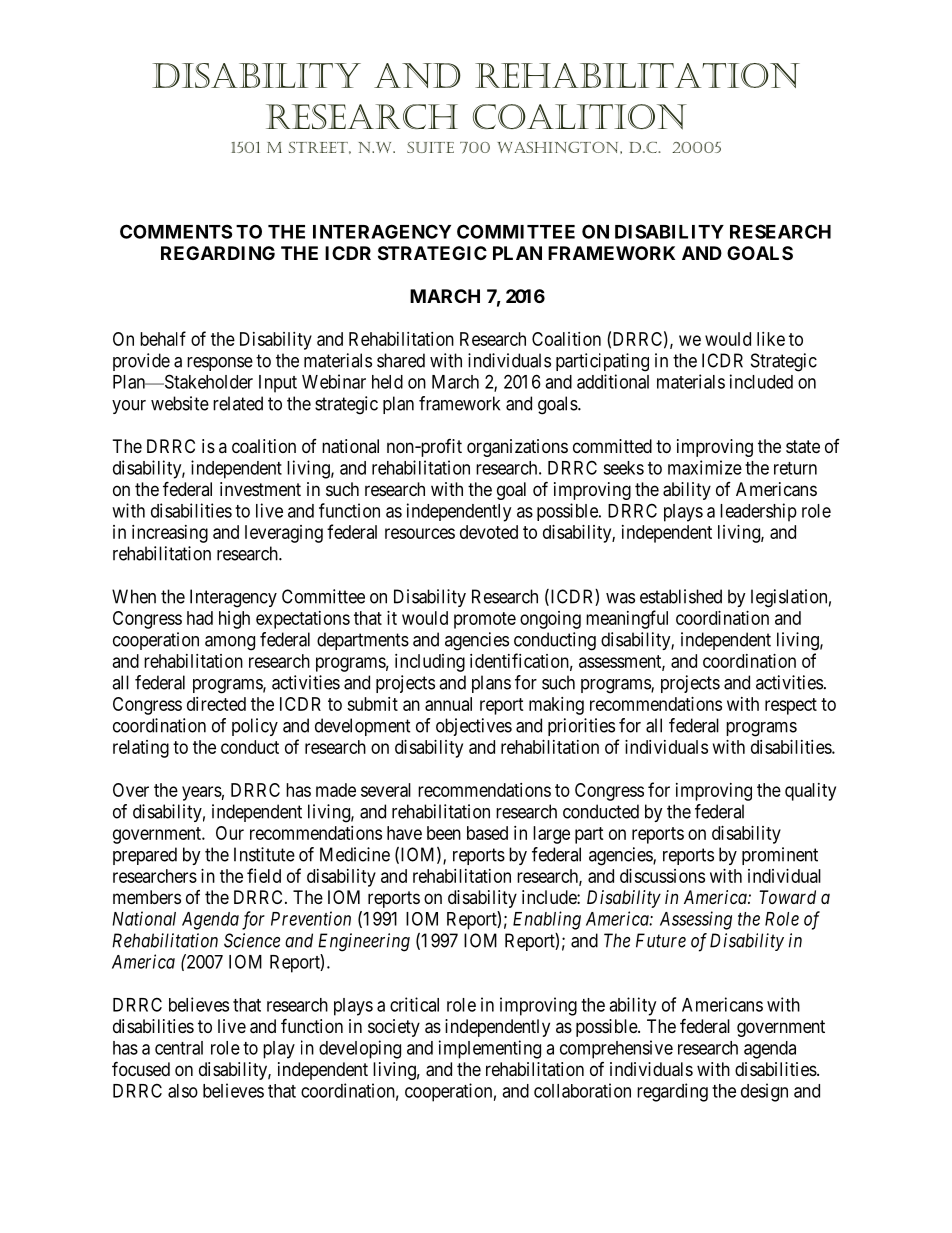 The width and height of the screenshot is (952, 1233). I want to click on central, so click(179, 1048).
